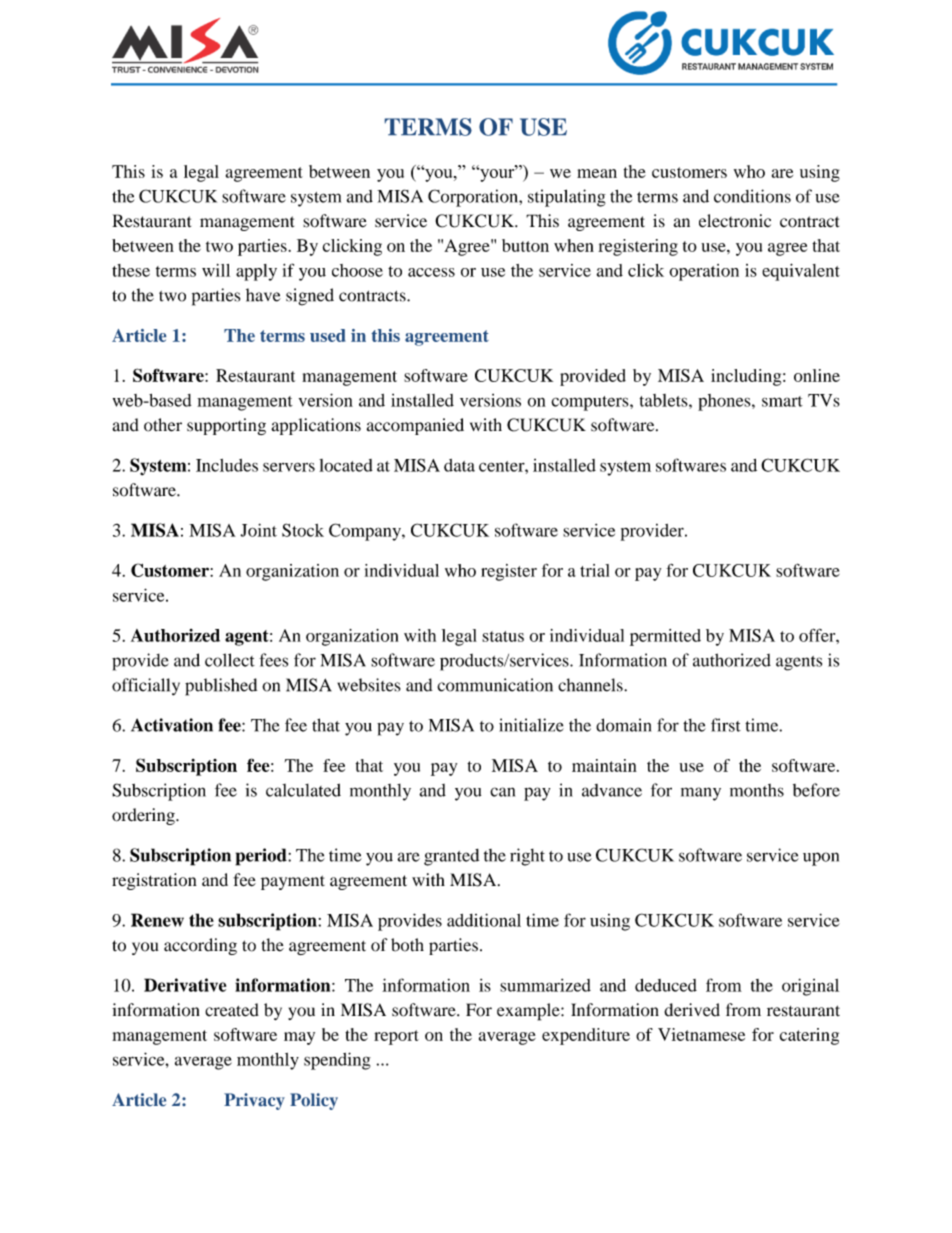 The height and width of the screenshot is (1233, 952). What do you see at coordinates (752, 196) in the screenshot?
I see `conditions` at bounding box center [752, 196].
